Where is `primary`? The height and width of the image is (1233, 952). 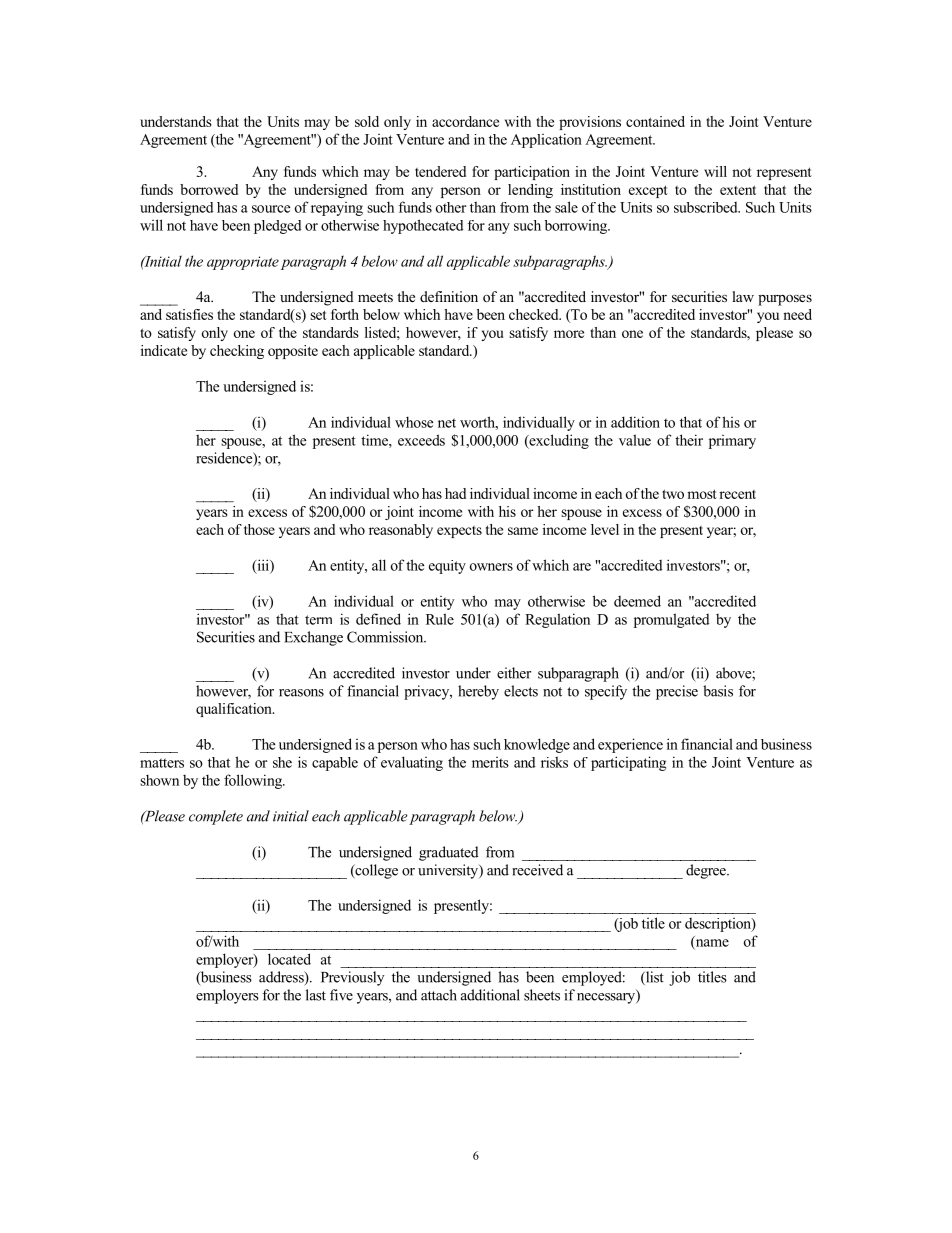 primary is located at coordinates (732, 442).
